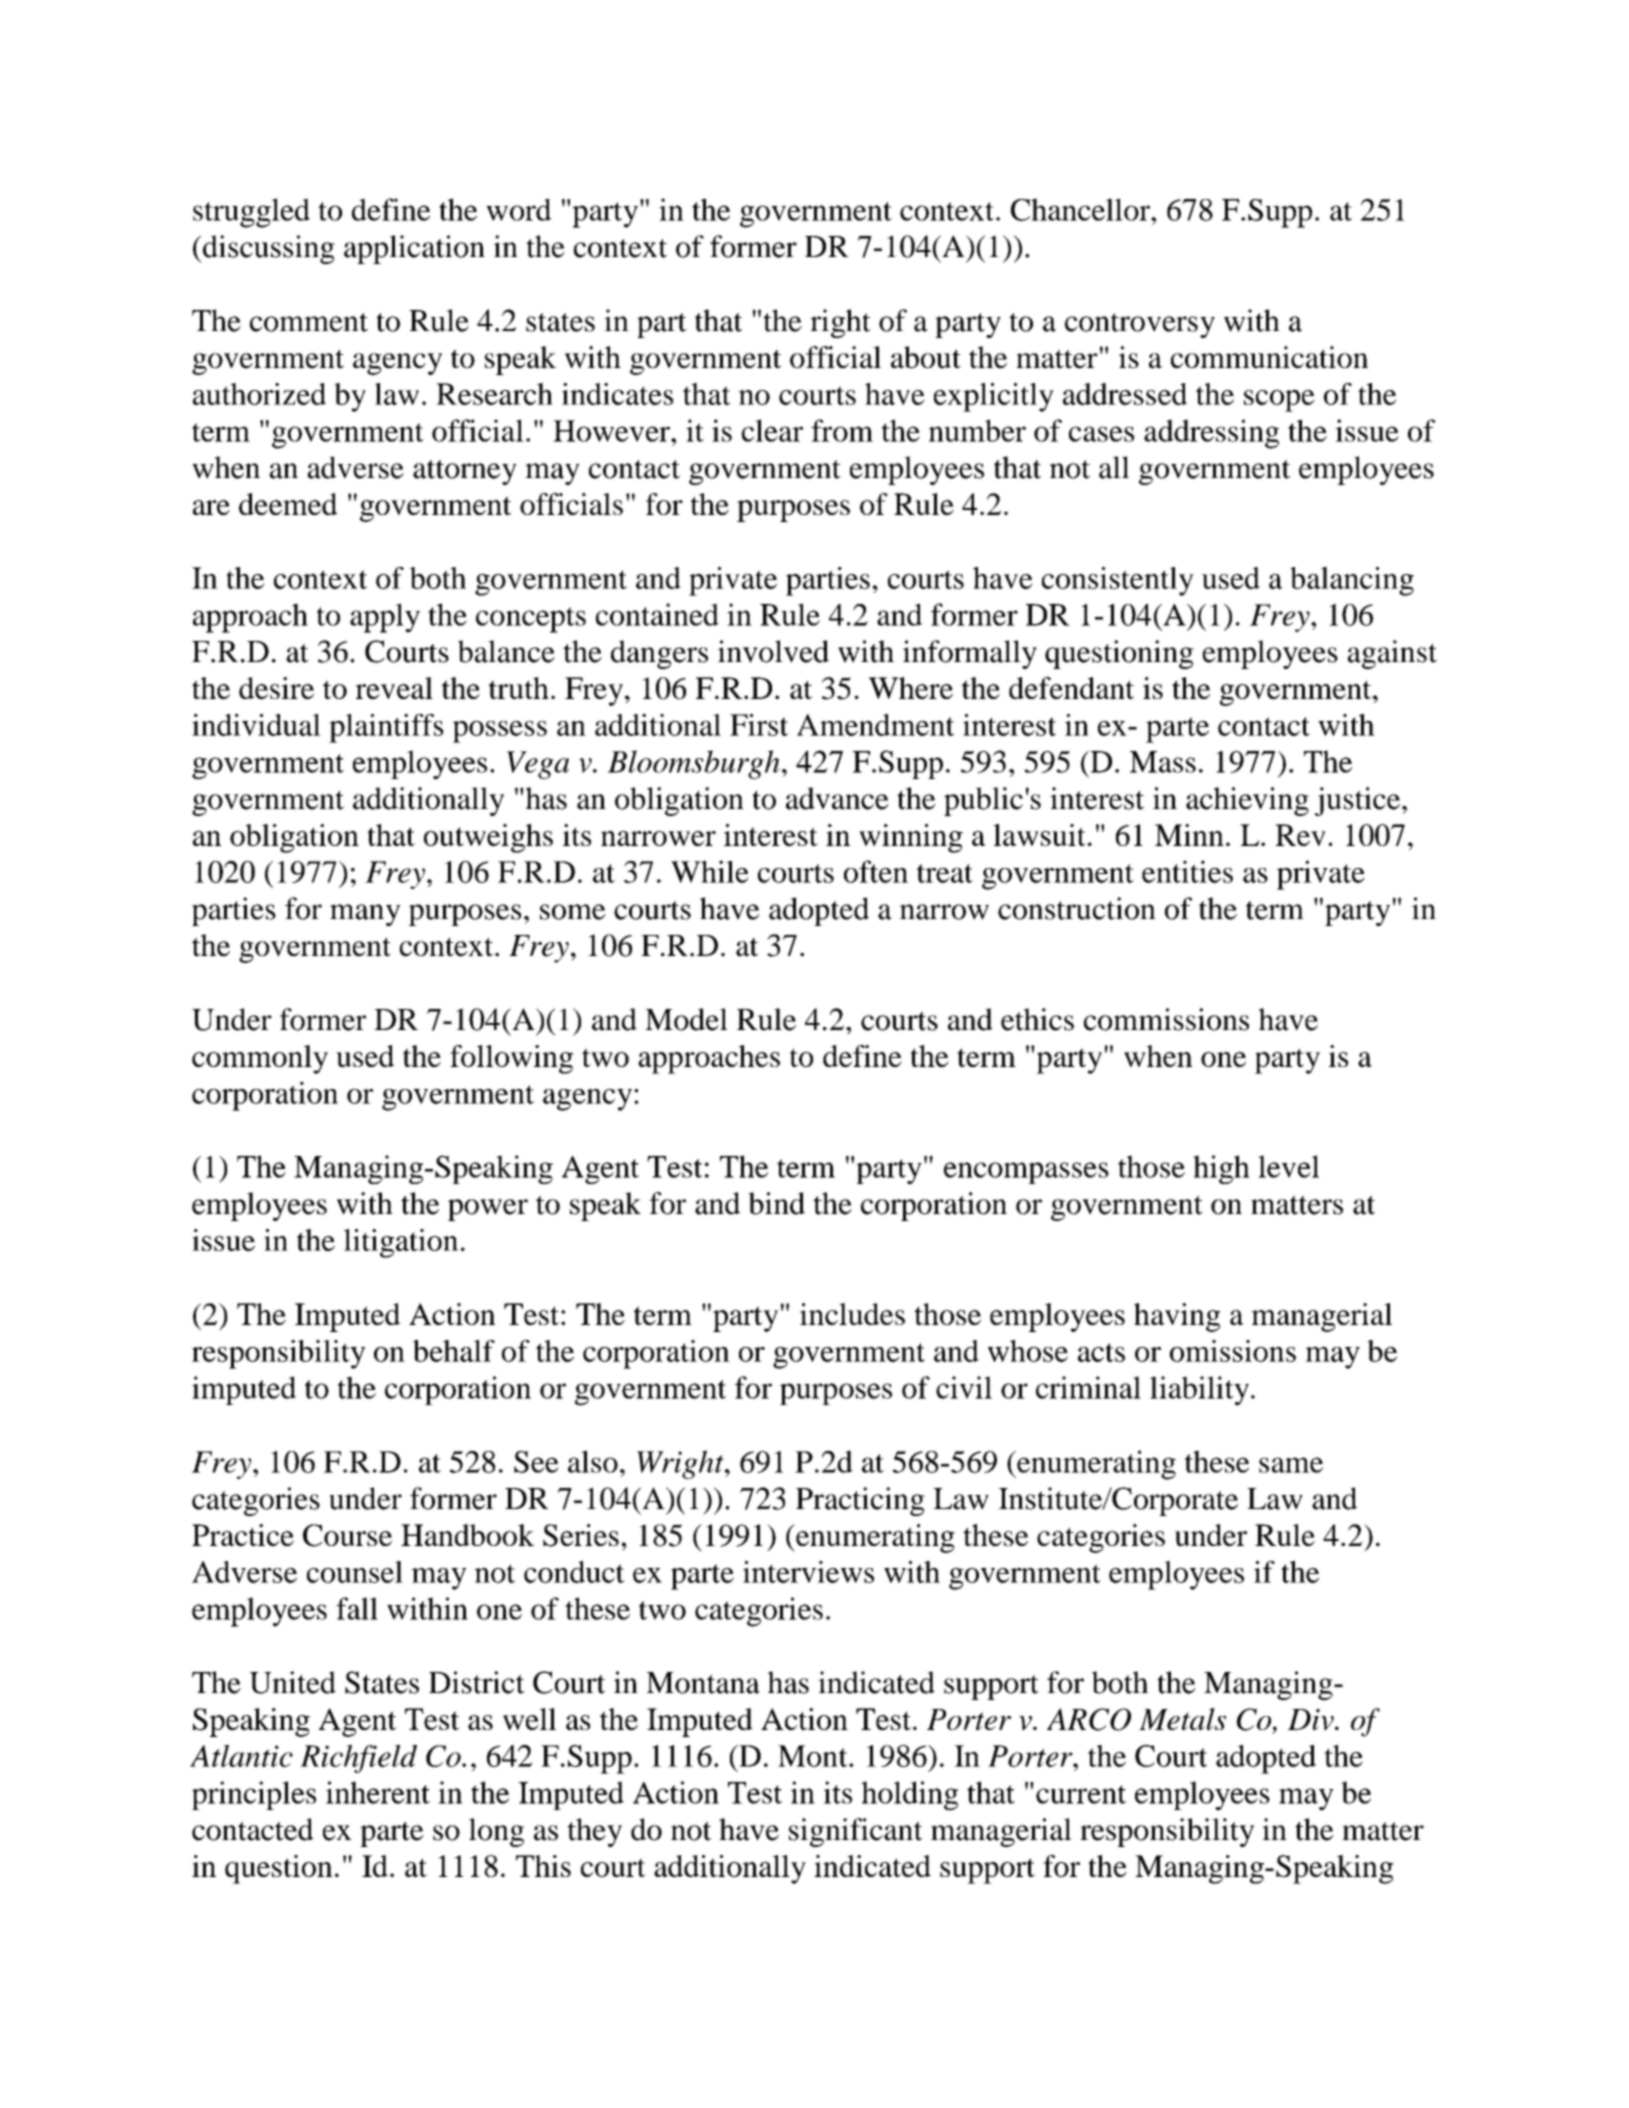 The width and height of the image is (1629, 2108). I want to click on Model, so click(686, 1019).
